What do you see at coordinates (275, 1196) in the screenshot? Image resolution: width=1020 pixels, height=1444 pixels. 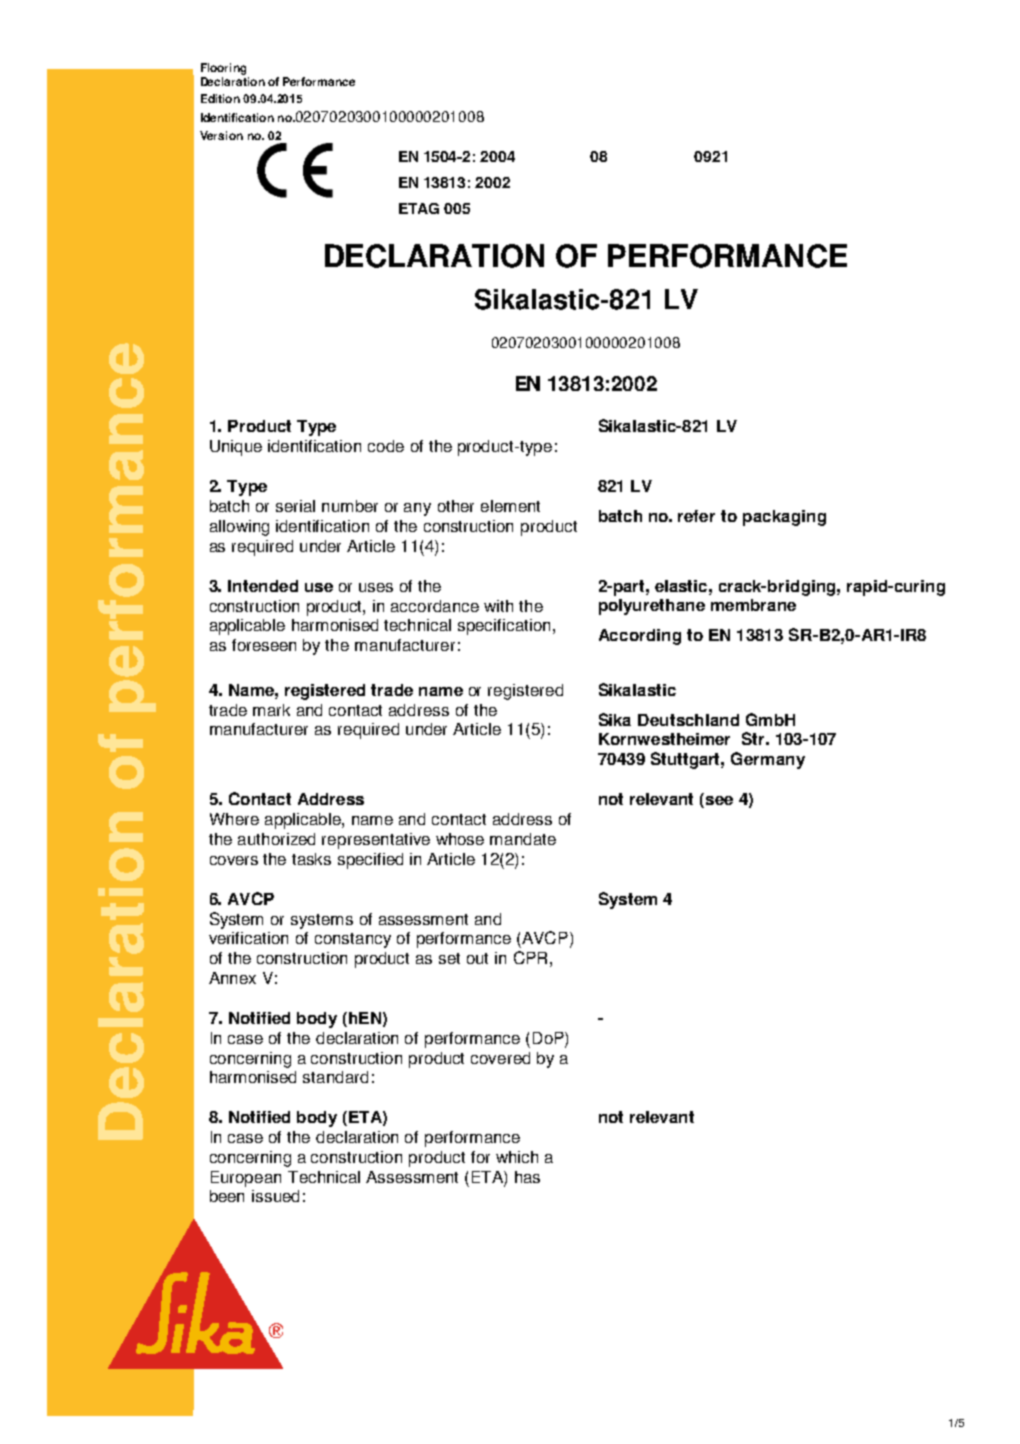 I see `issued` at bounding box center [275, 1196].
